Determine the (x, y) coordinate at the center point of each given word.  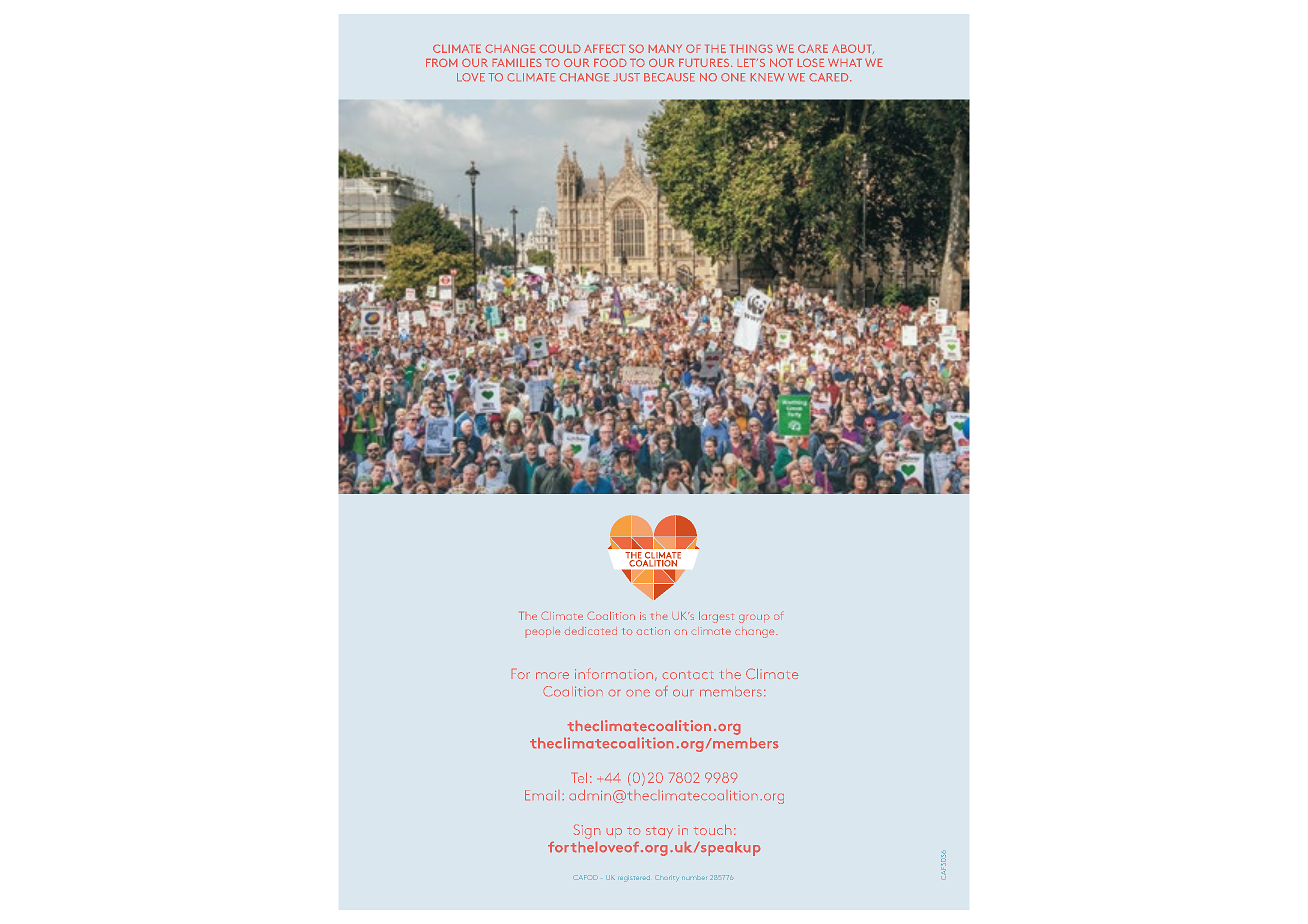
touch (712, 830)
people (543, 632)
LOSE (811, 63)
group (754, 619)
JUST (626, 77)
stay (659, 833)
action (653, 631)
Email (540, 795)
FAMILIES (517, 63)
